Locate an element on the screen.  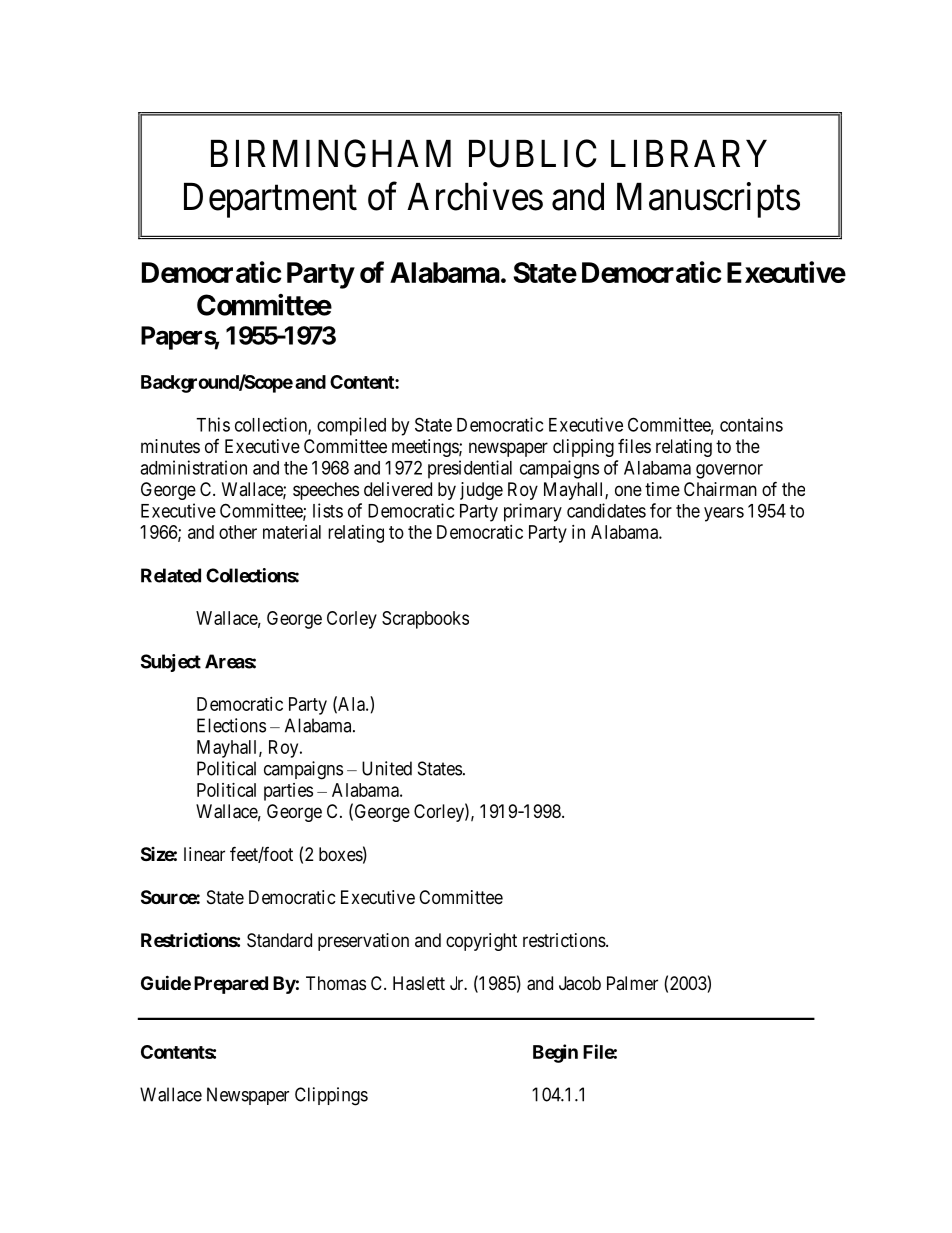
years is located at coordinates (724, 514).
